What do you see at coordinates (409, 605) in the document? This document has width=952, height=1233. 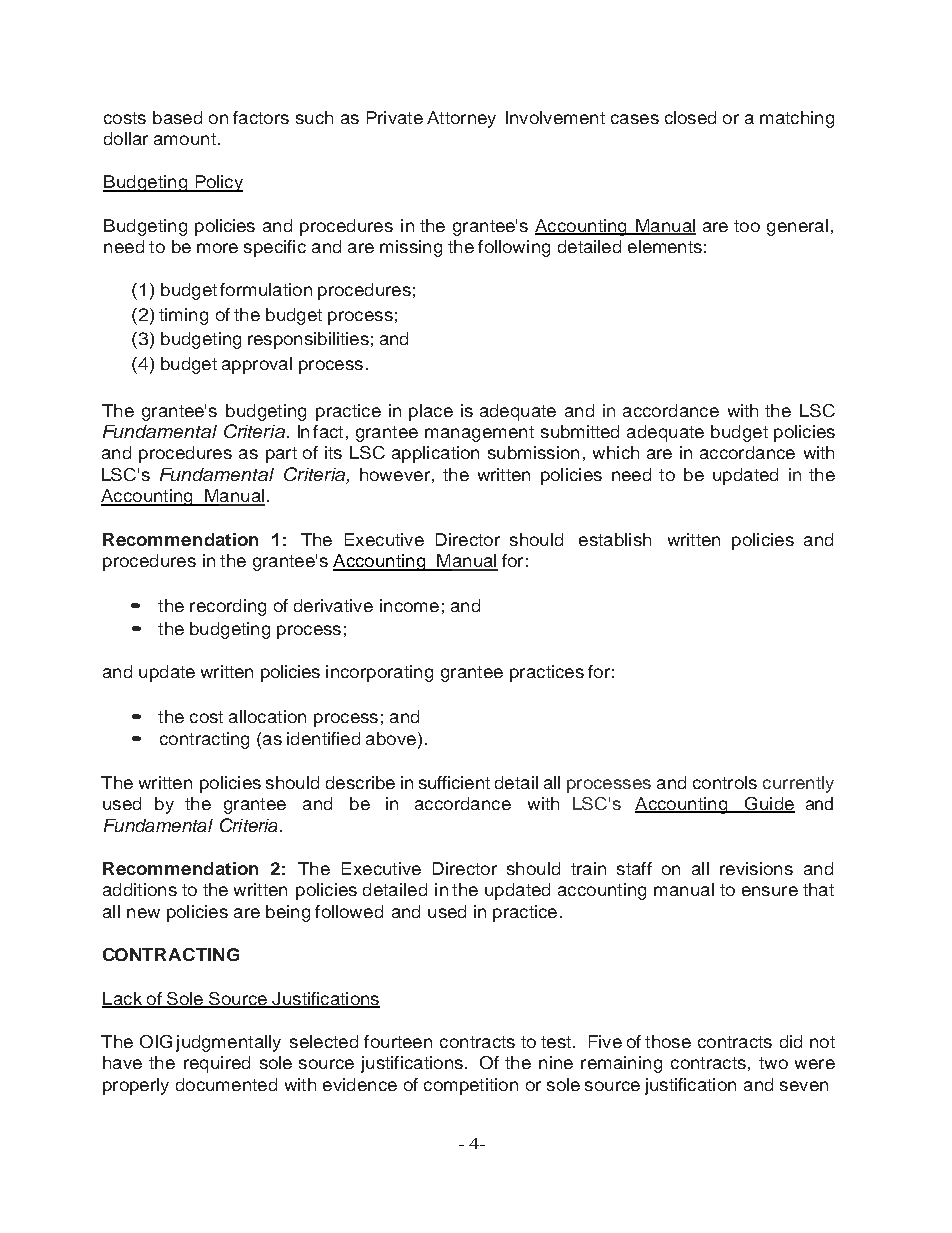 I see `income` at bounding box center [409, 605].
